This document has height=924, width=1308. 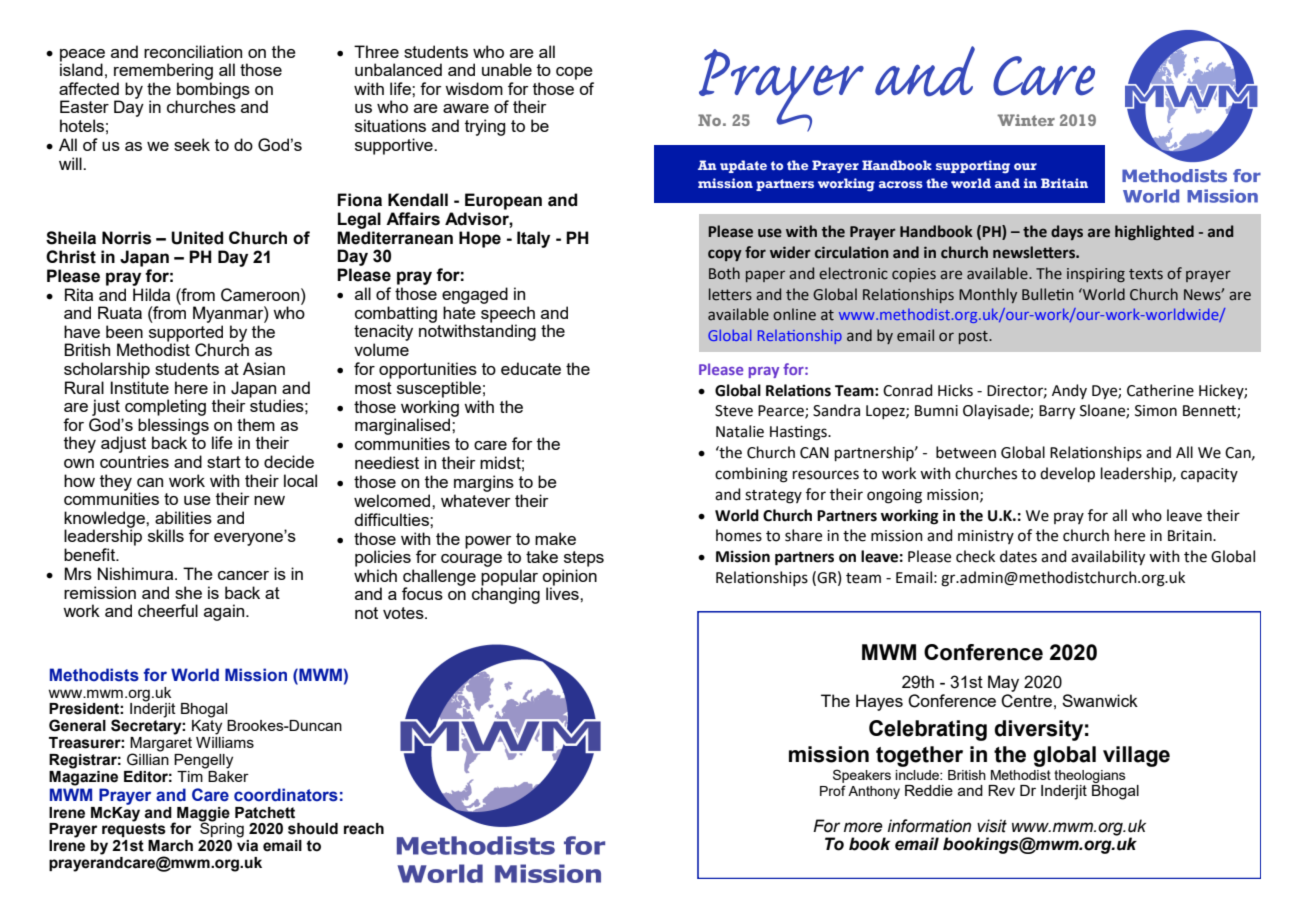 I want to click on Maggie, so click(x=203, y=815).
